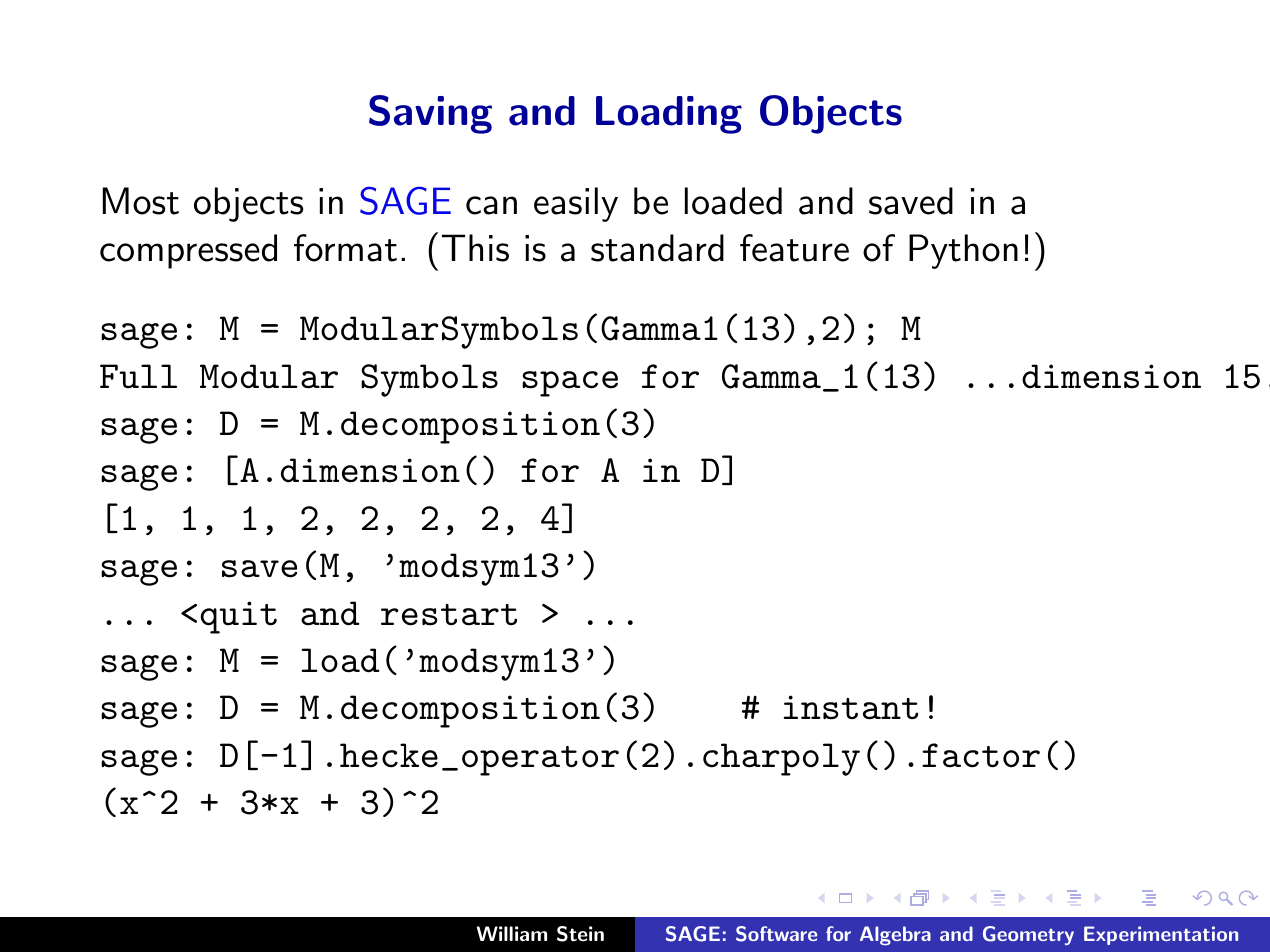  I want to click on easily, so click(576, 204).
